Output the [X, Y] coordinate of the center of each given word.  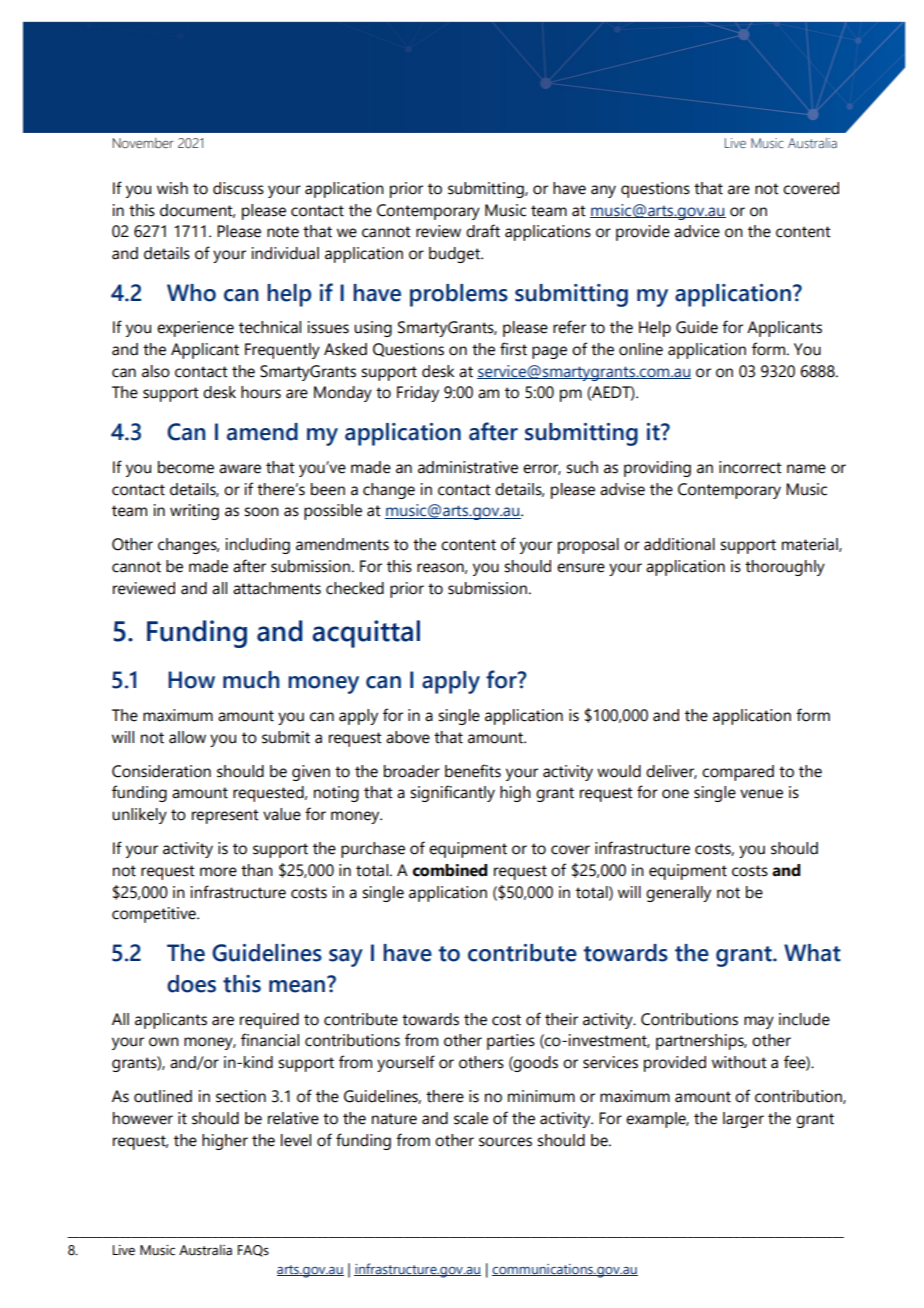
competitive [155, 915]
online [641, 349]
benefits [473, 771]
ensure [581, 568]
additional [679, 544]
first [513, 349]
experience [195, 329]
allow [187, 737]
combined [450, 870]
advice [697, 231]
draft [483, 231]
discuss [238, 188]
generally [678, 894]
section [241, 1096]
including [258, 546]
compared [738, 773]
